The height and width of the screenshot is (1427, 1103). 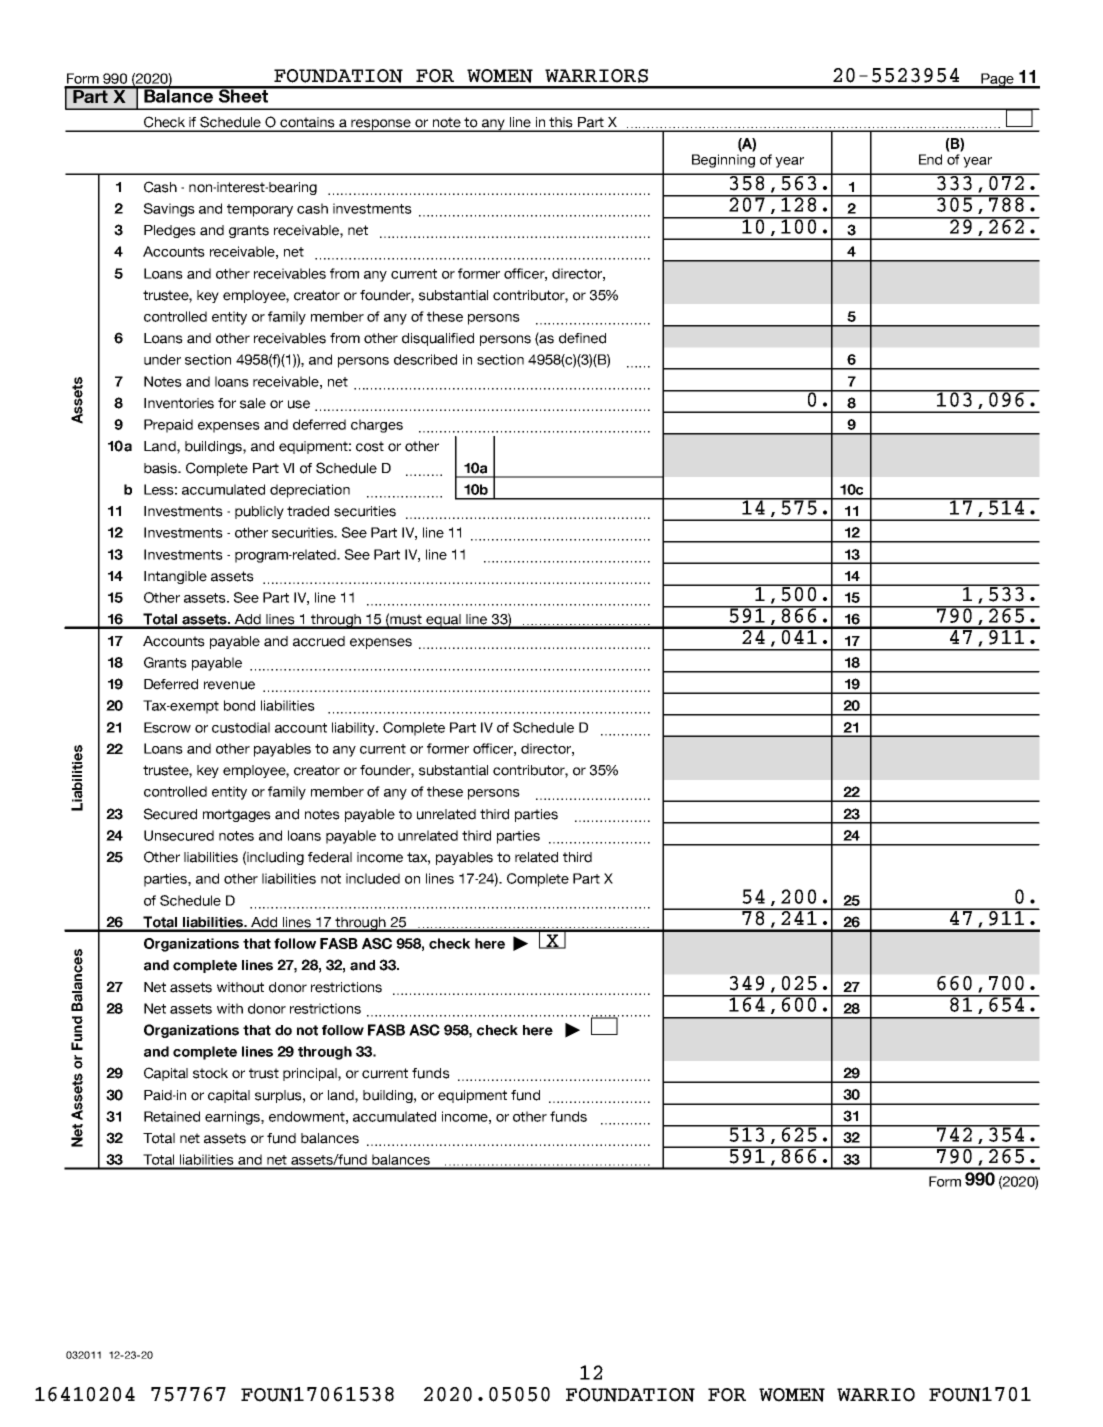 What do you see at coordinates (330, 857) in the screenshot?
I see `federal` at bounding box center [330, 857].
